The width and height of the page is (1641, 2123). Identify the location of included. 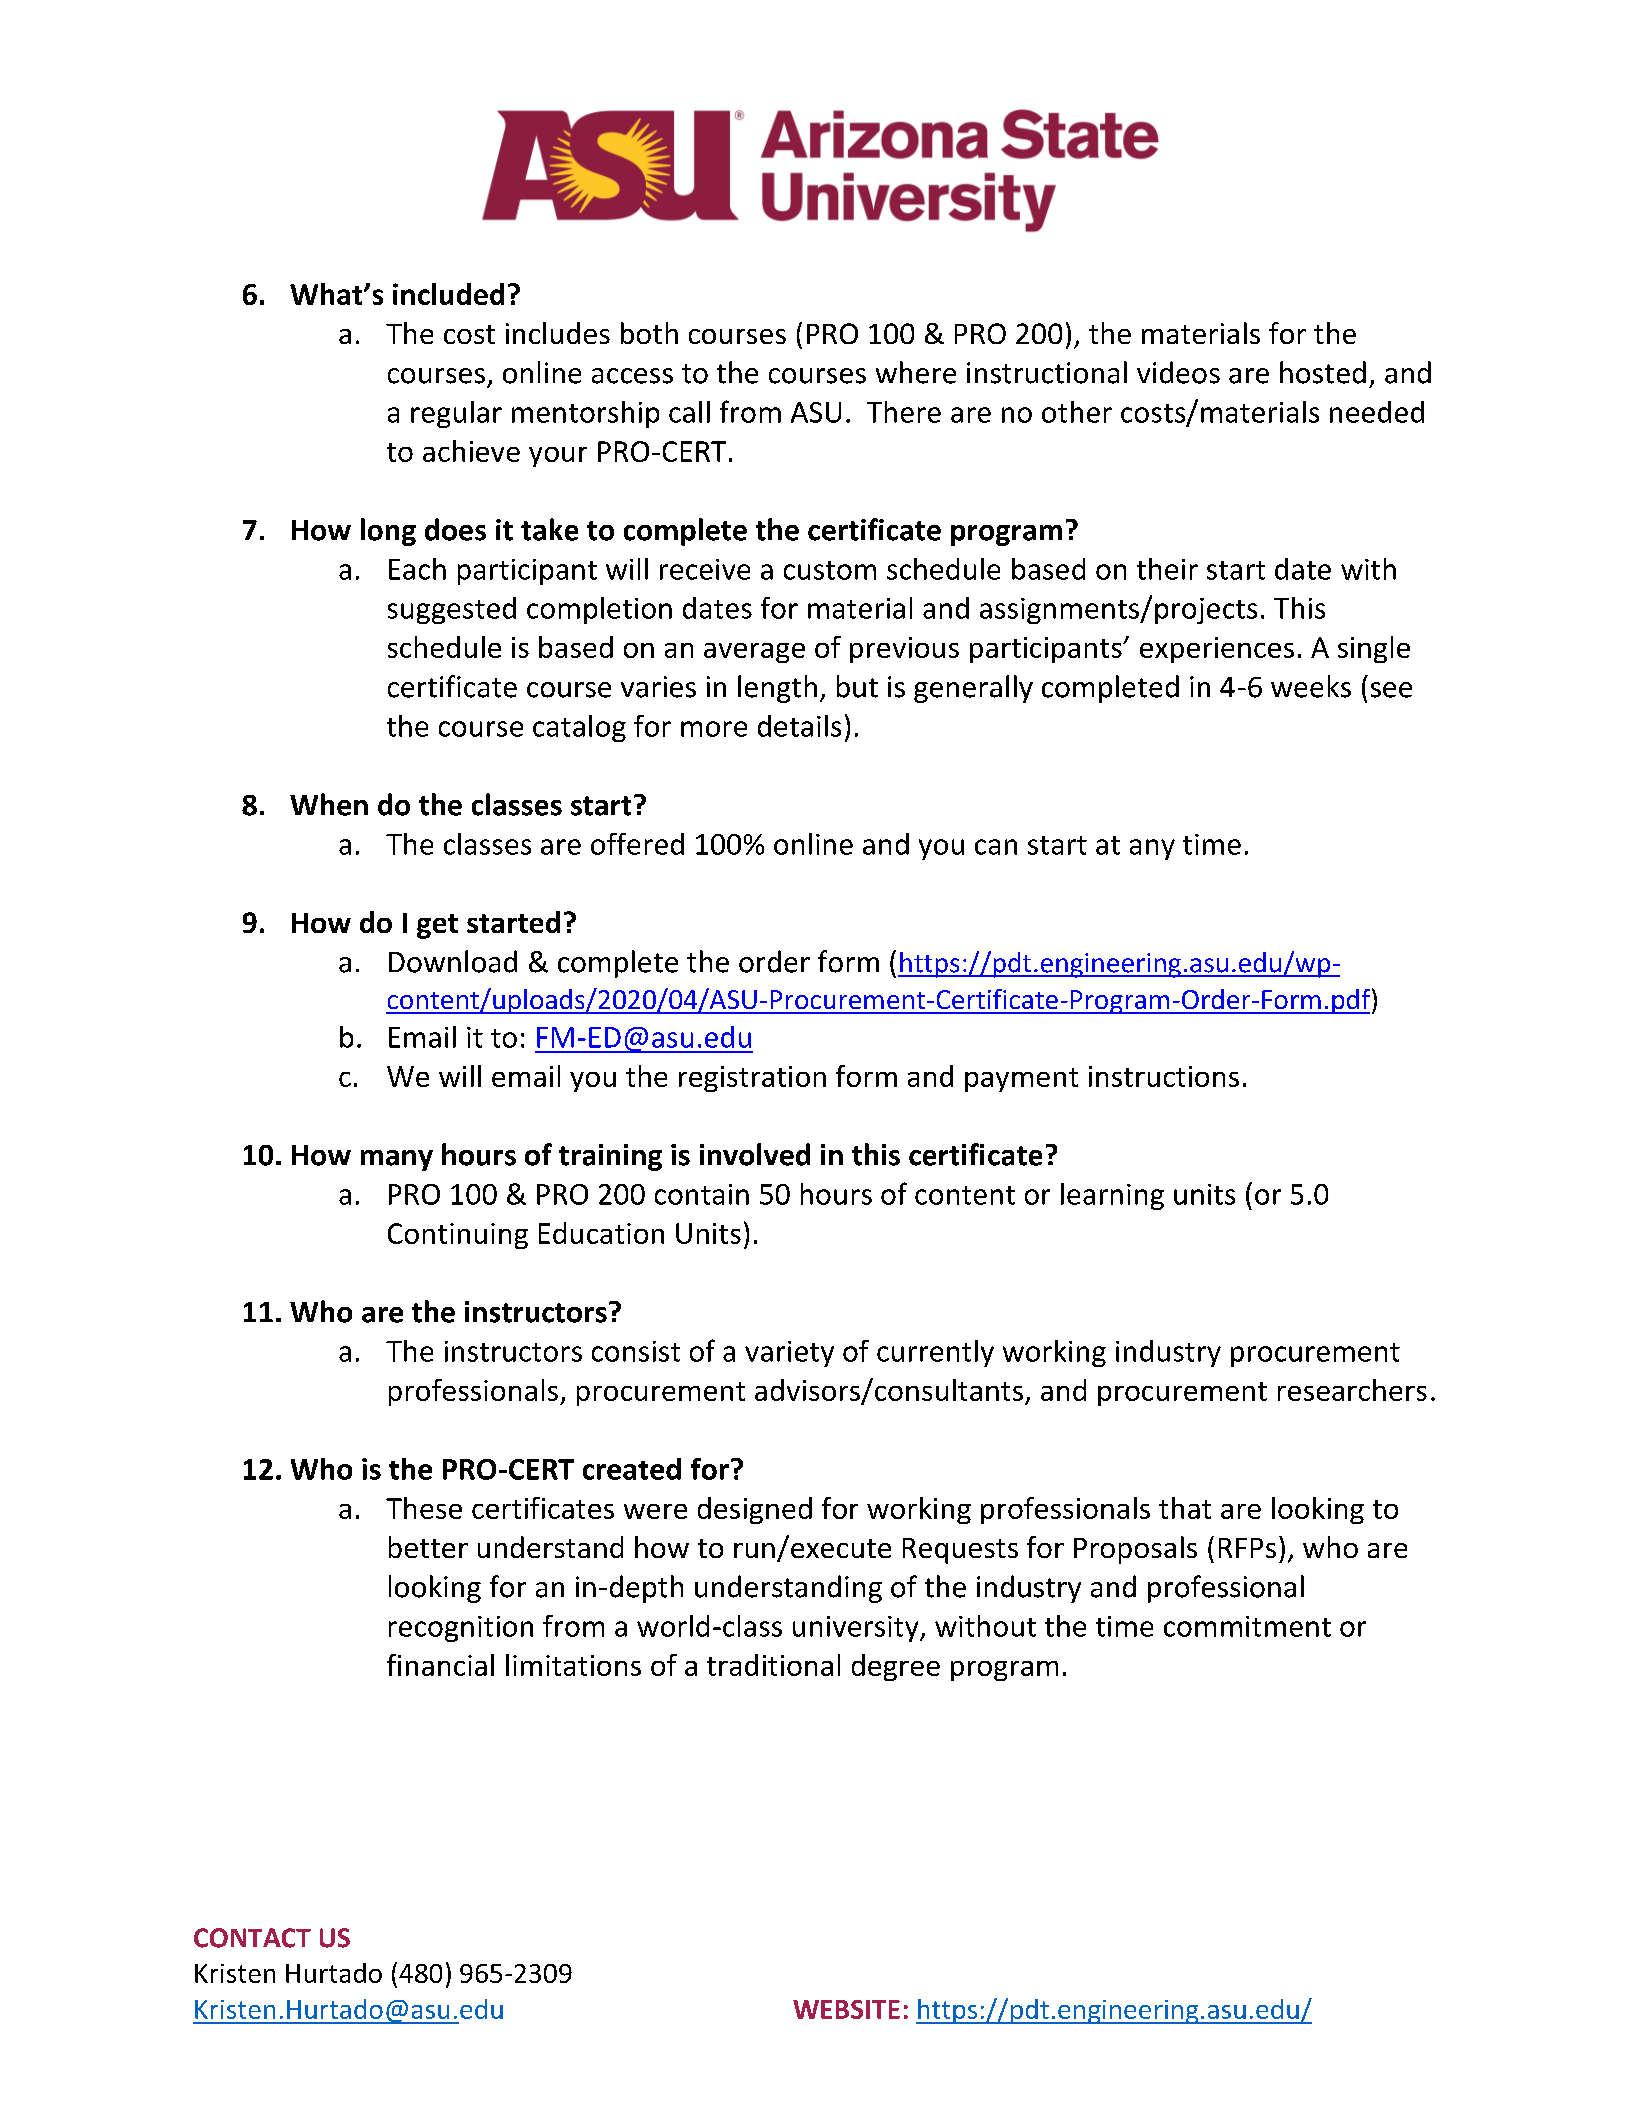
(448, 294).
